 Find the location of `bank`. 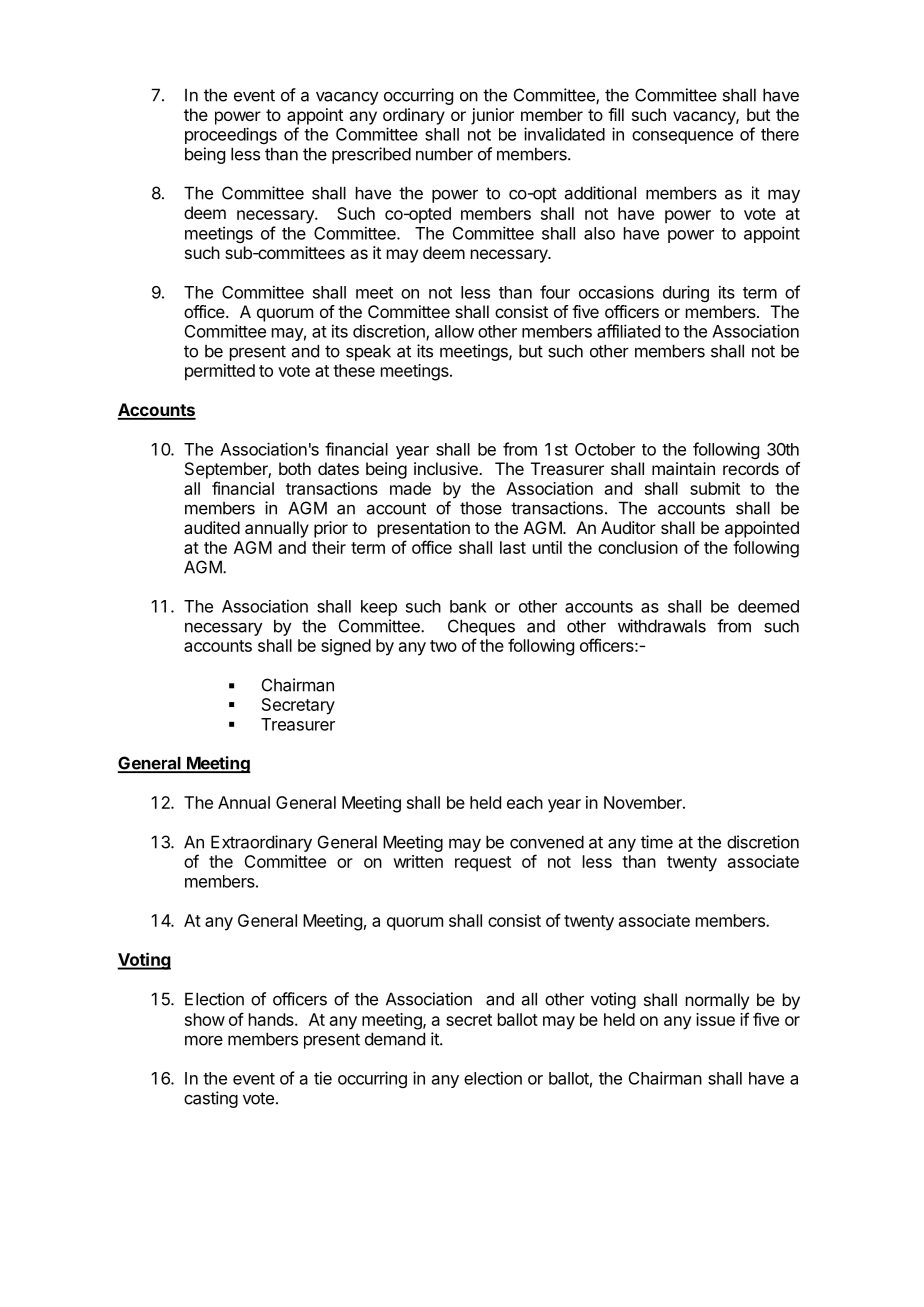

bank is located at coordinates (468, 606).
